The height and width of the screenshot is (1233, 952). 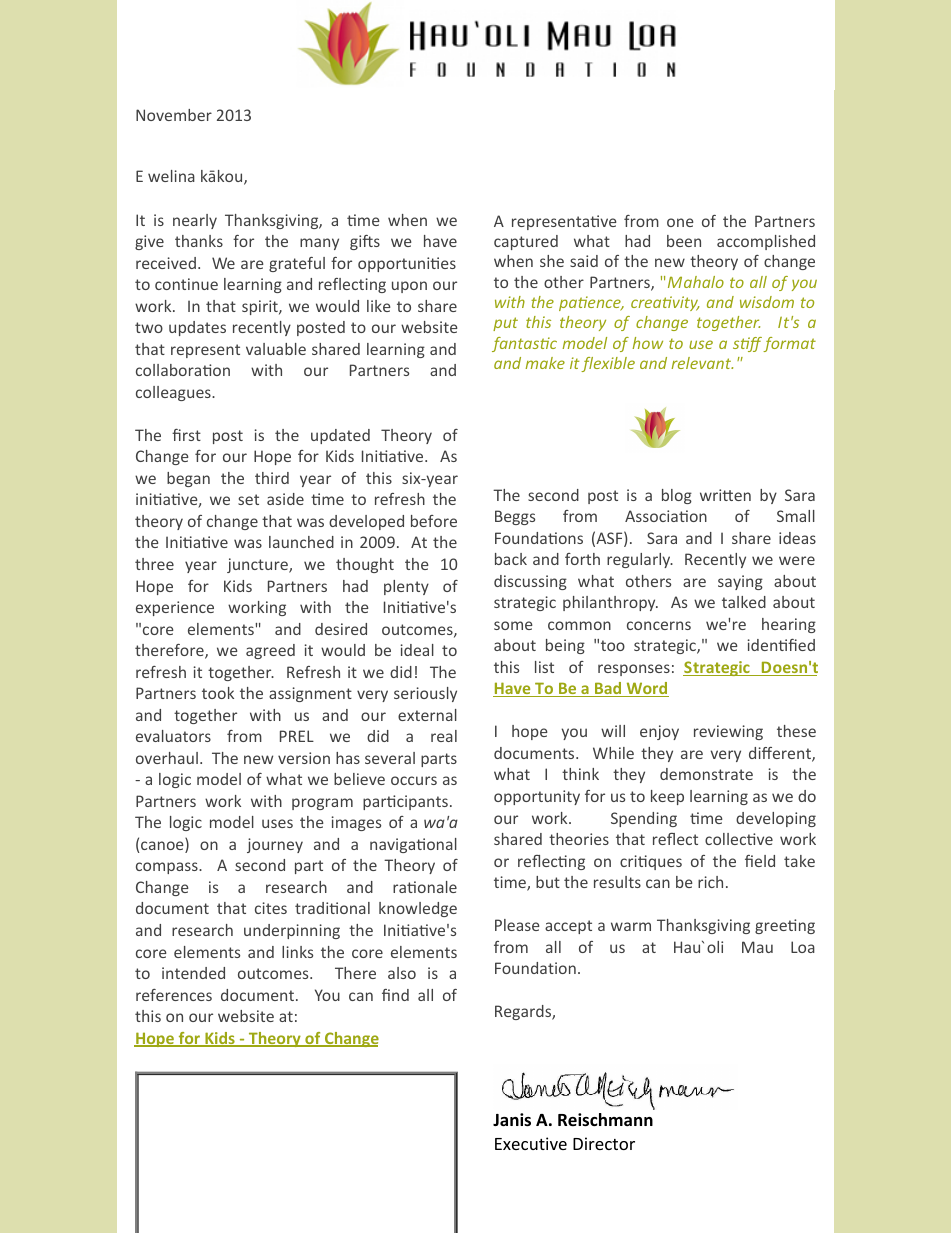 What do you see at coordinates (174, 115) in the screenshot?
I see `November` at bounding box center [174, 115].
